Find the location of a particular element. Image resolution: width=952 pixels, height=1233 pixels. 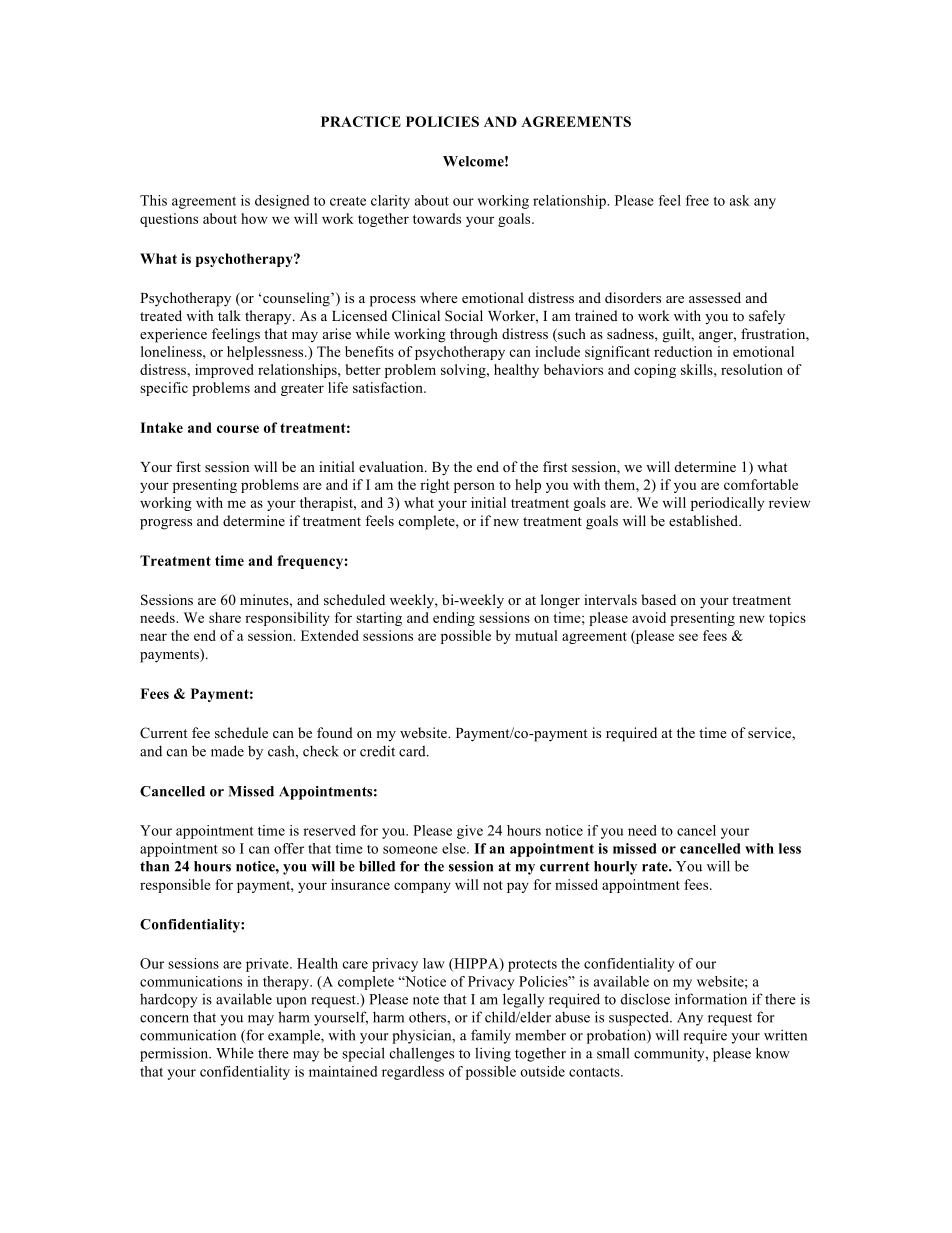

information is located at coordinates (711, 999).
